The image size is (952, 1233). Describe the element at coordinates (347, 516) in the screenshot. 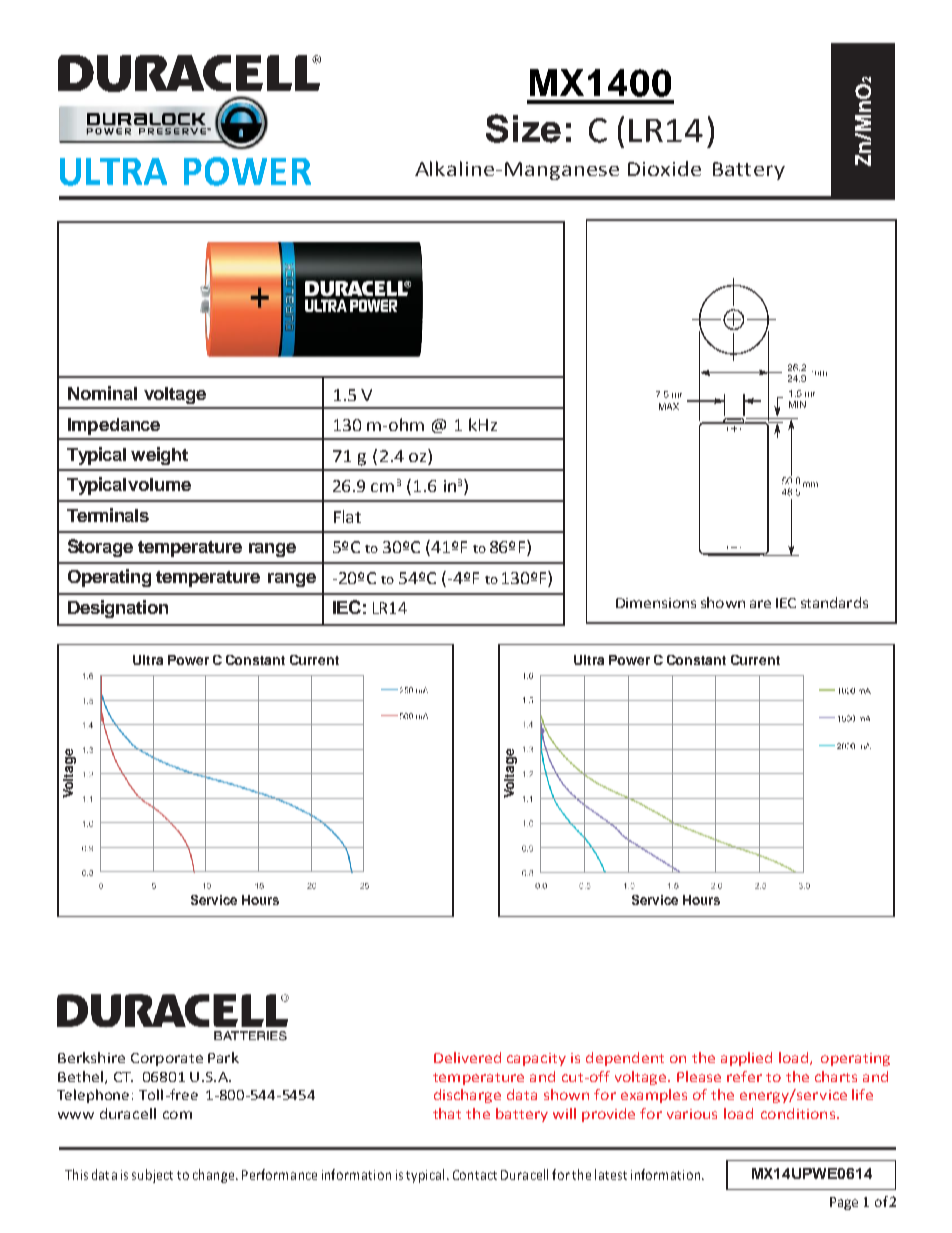

I see `Flat` at that location.
